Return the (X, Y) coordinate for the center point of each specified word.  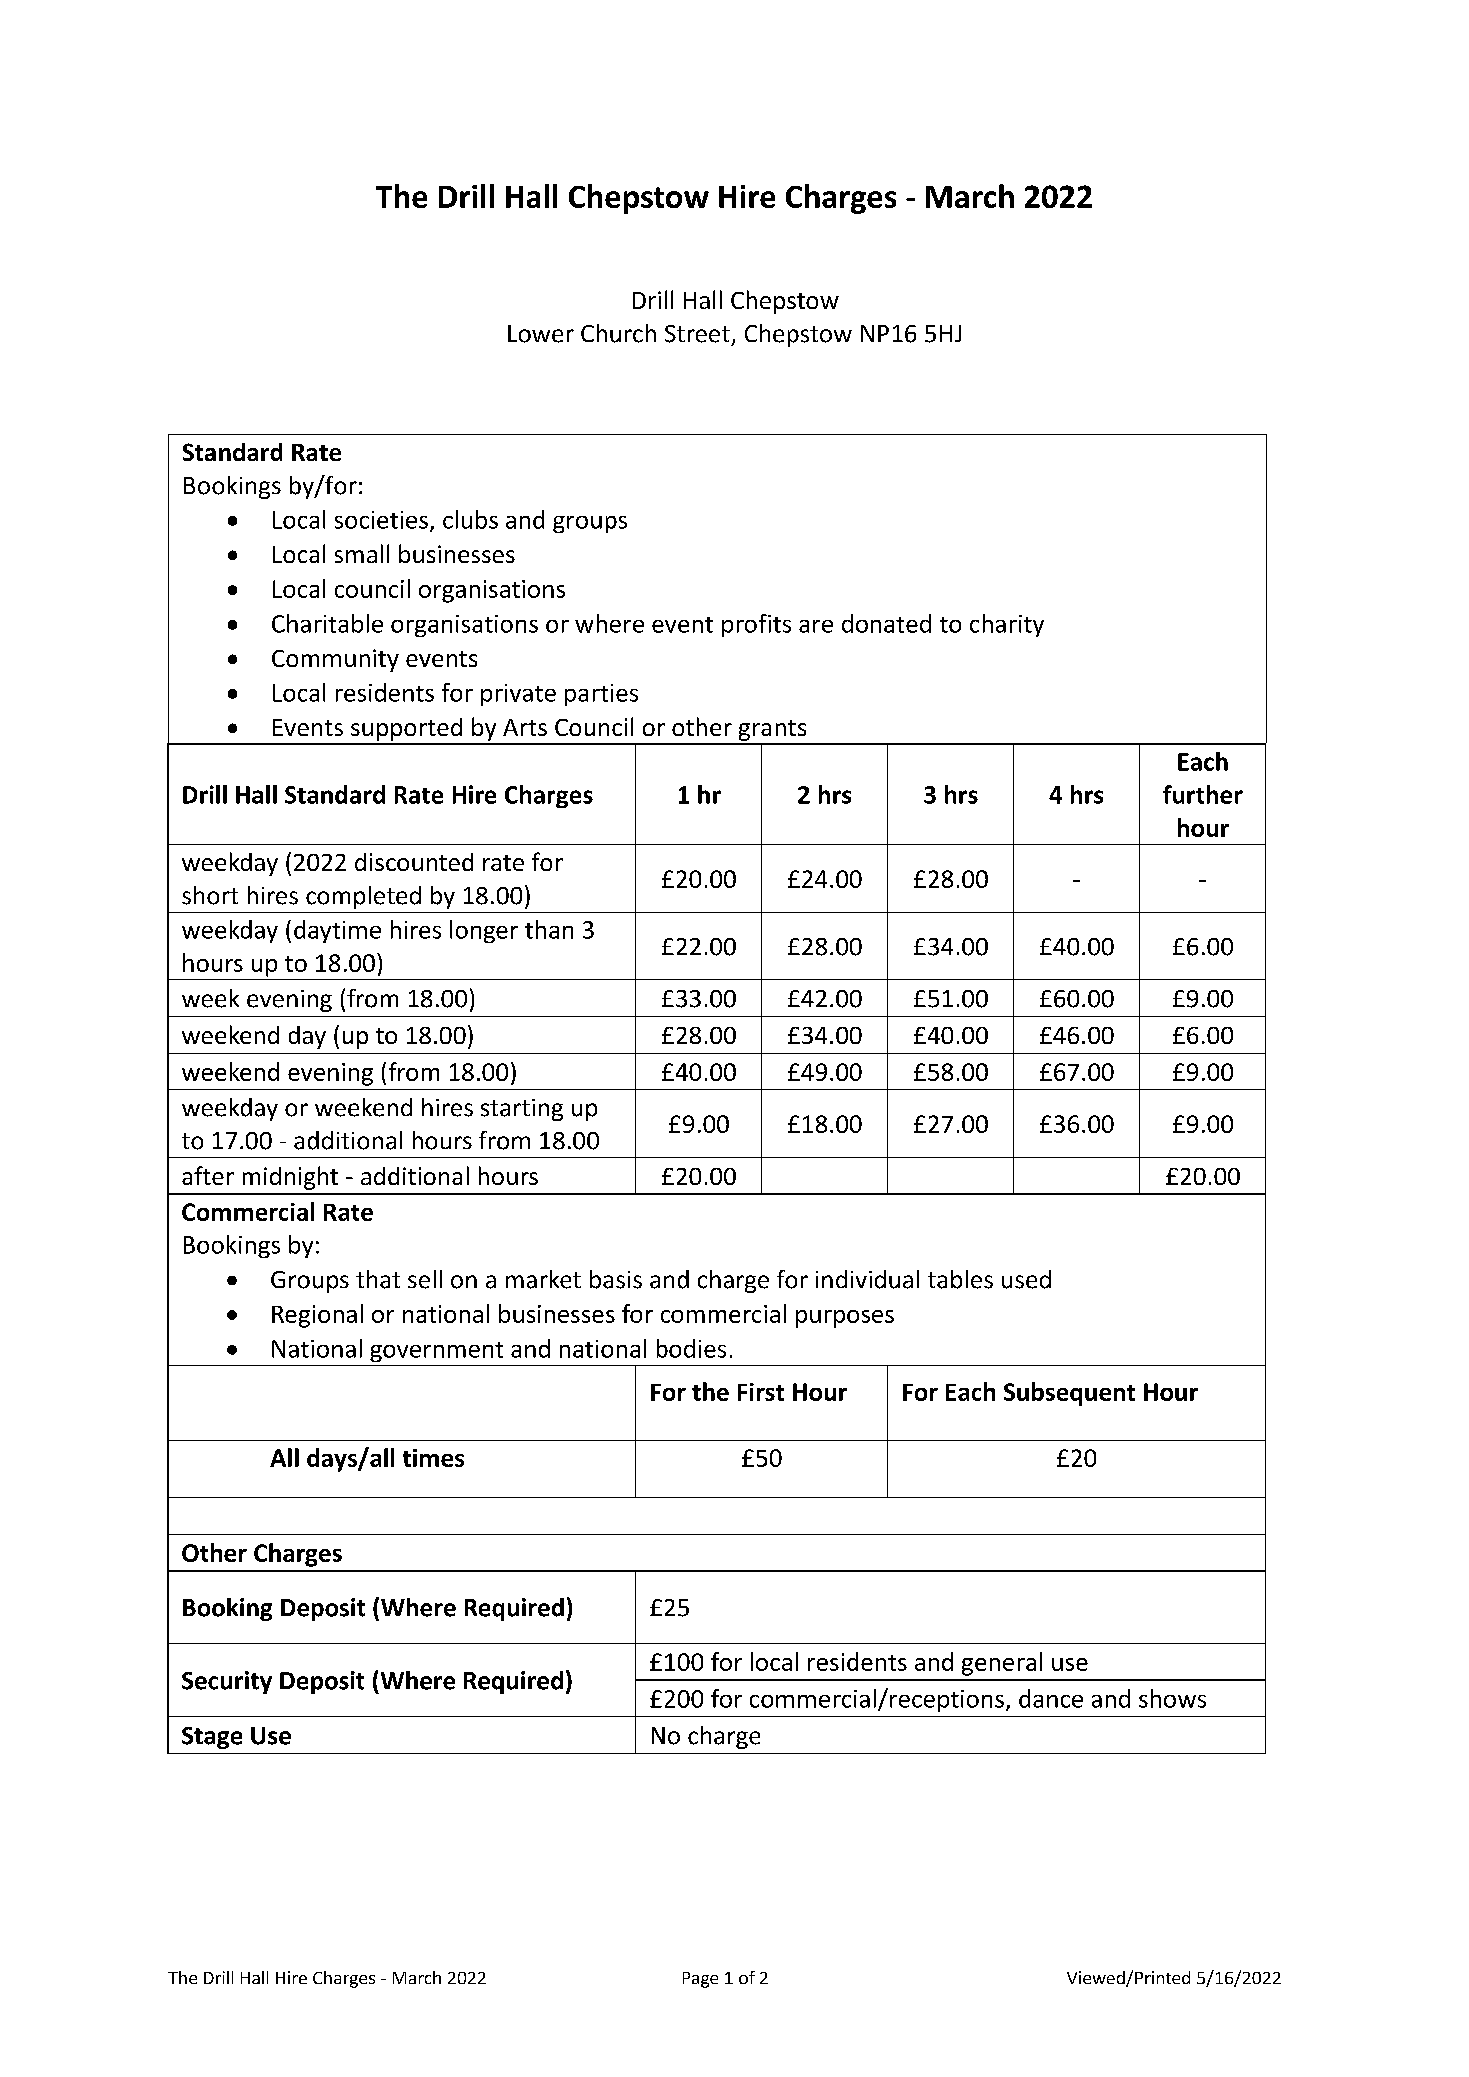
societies (381, 520)
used (1026, 1279)
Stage (212, 1738)
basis (616, 1279)
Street (697, 334)
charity (1007, 625)
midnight (290, 1178)
